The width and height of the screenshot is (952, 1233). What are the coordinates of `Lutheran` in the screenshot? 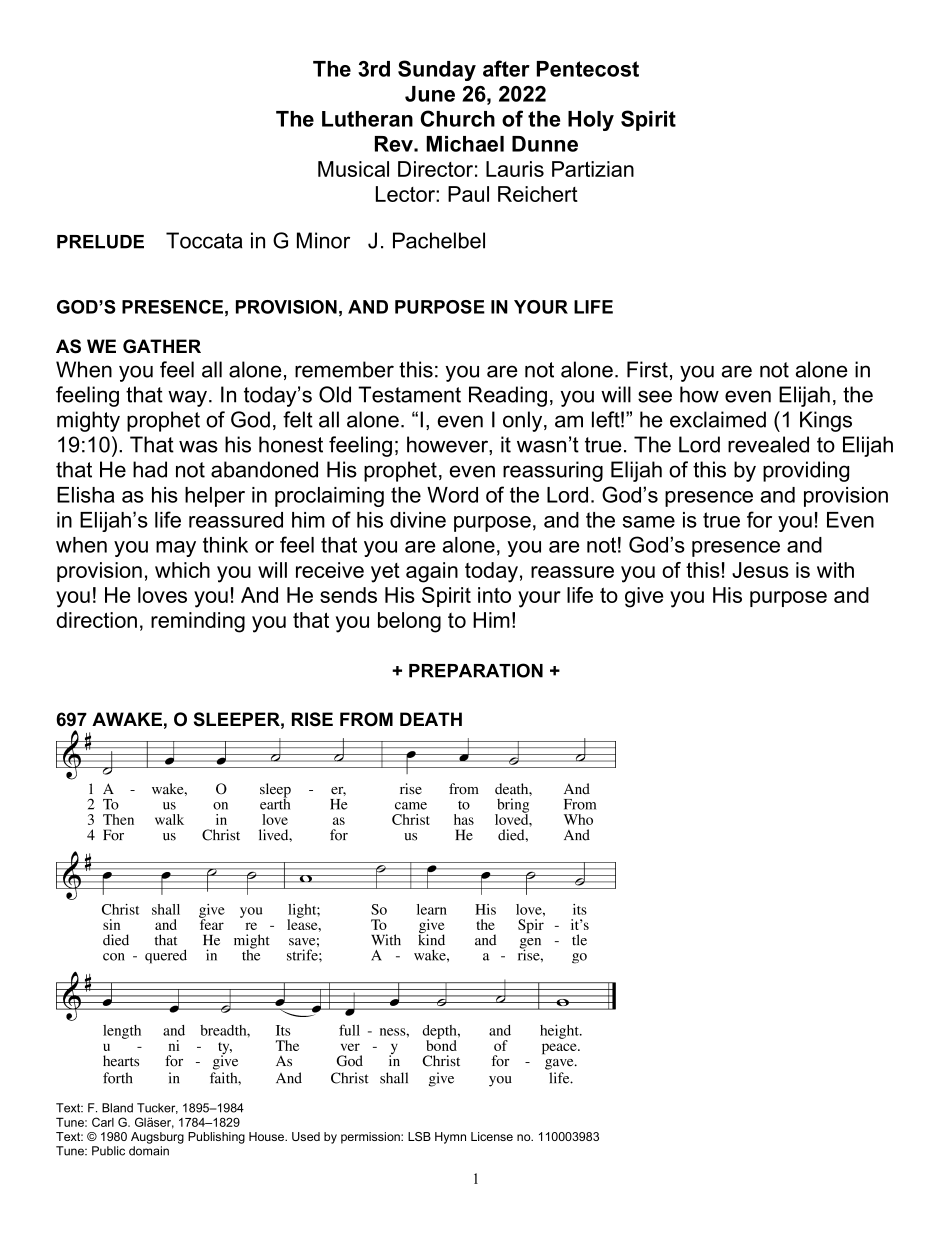 It's located at (367, 119).
